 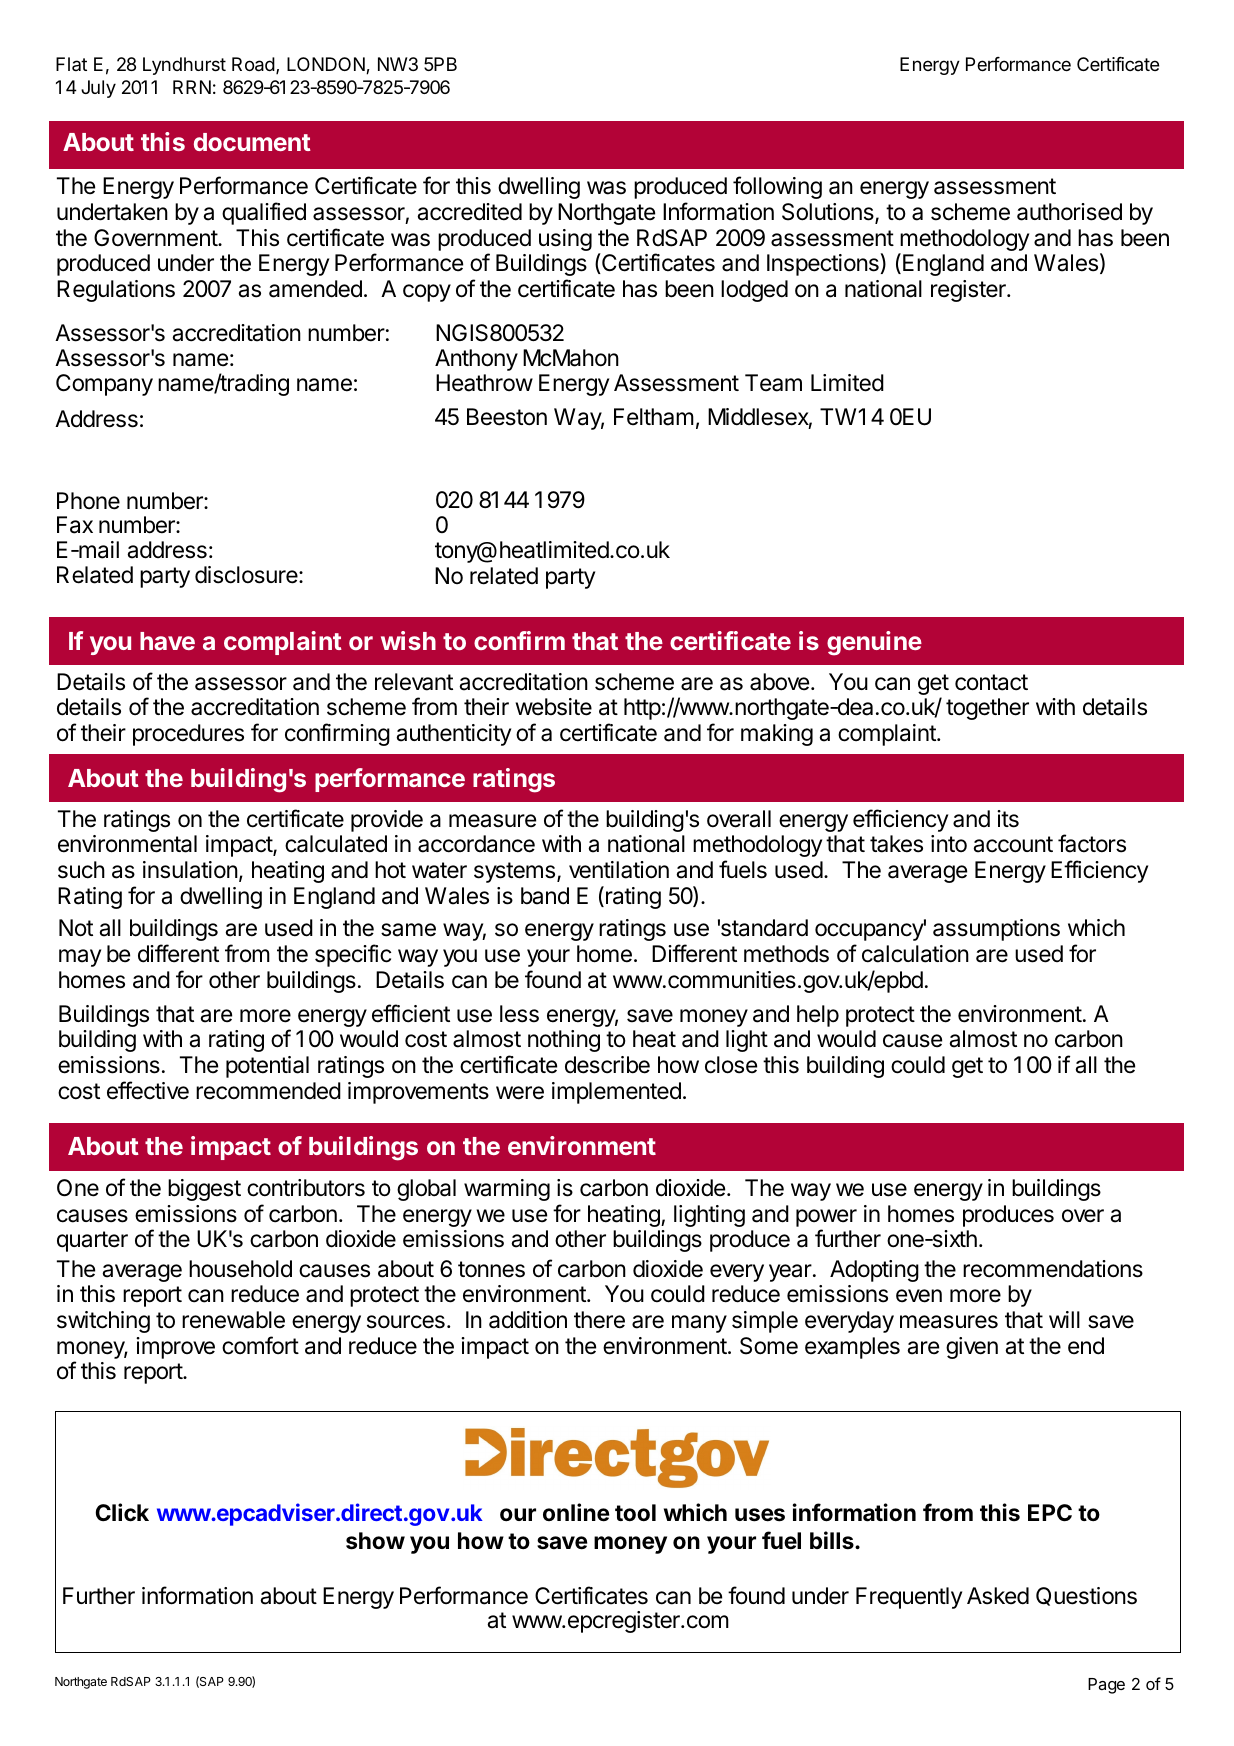 What do you see at coordinates (1069, 212) in the document?
I see `authorised` at bounding box center [1069, 212].
